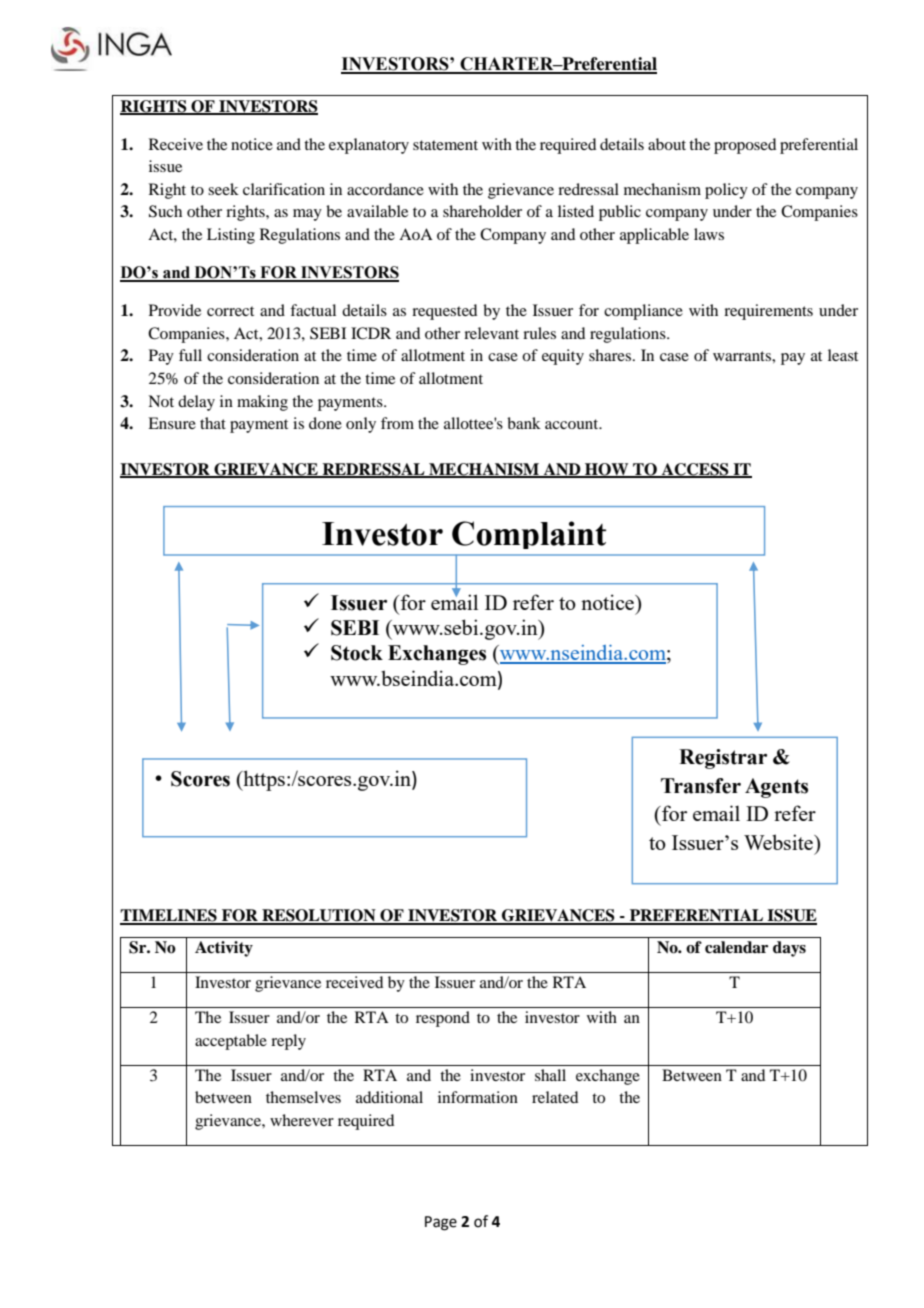 Image resolution: width=924 pixels, height=1308 pixels. Describe the element at coordinates (726, 191) in the document. I see `policy` at that location.
